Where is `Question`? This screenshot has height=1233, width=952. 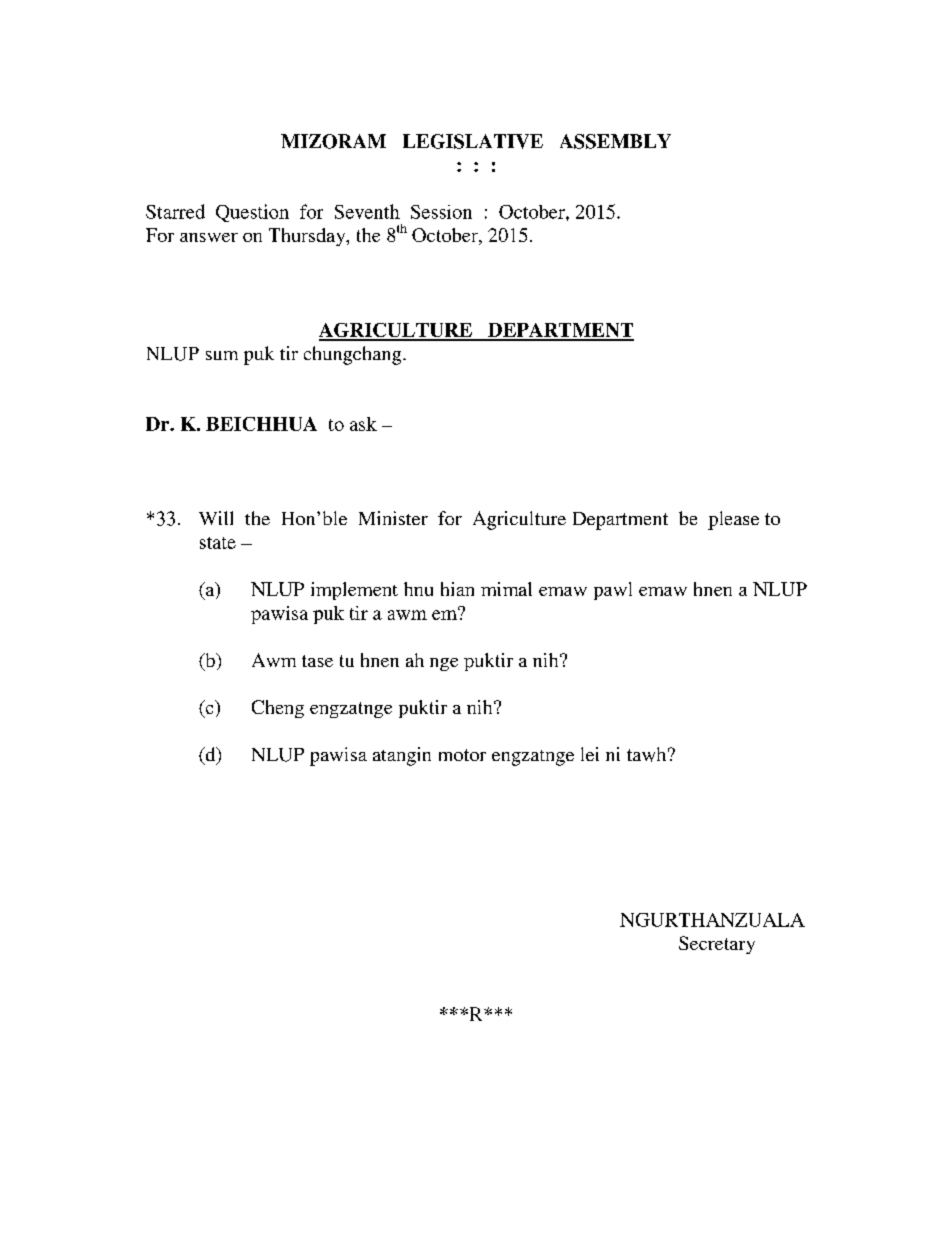
Question is located at coordinates (252, 213).
